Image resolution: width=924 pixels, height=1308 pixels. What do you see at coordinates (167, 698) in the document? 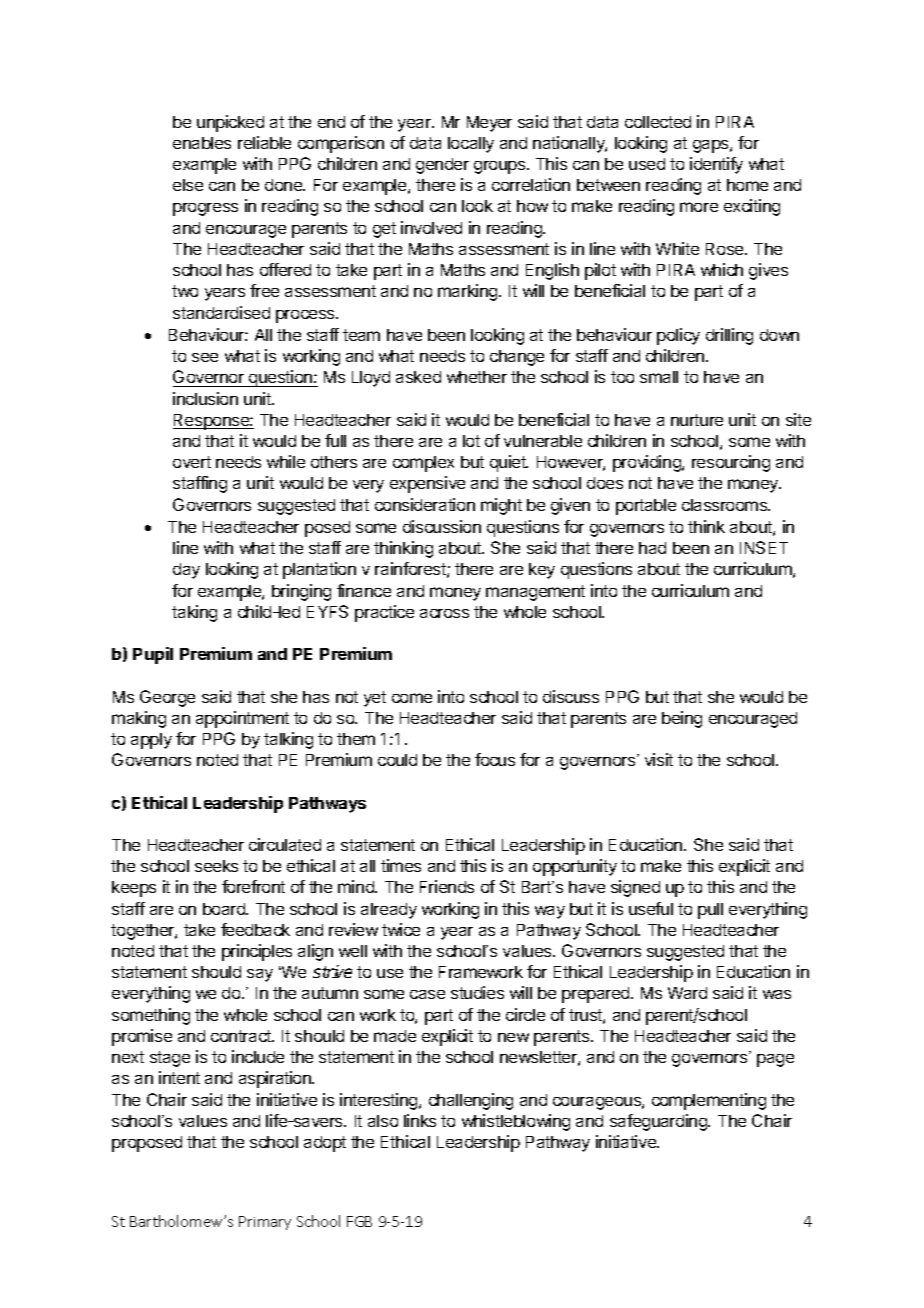
I see `George` at bounding box center [167, 698].
